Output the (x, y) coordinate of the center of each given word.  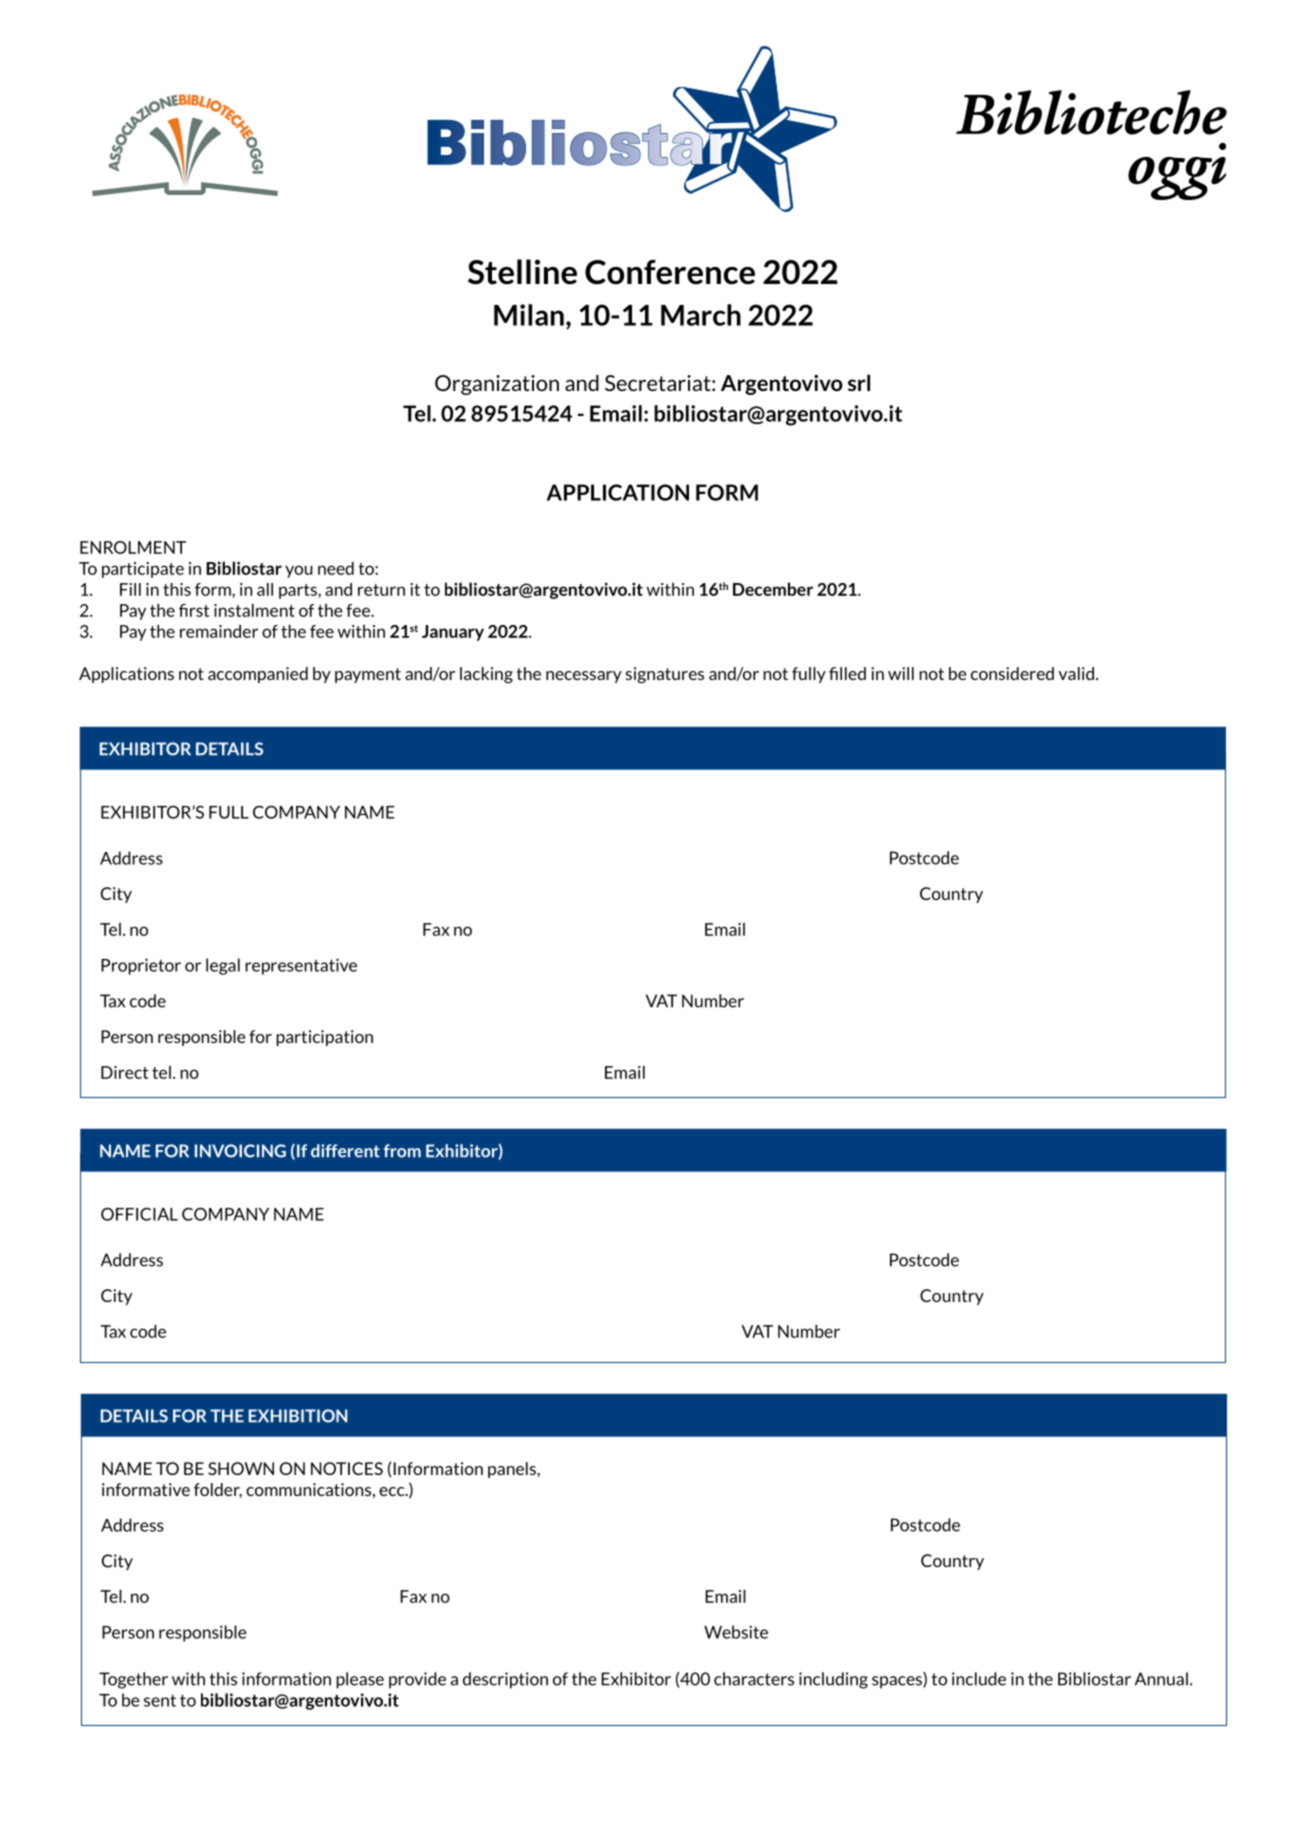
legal (223, 966)
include (979, 1679)
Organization (497, 385)
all (265, 589)
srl (859, 382)
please (360, 1680)
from (402, 1151)
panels (513, 1470)
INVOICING (240, 1151)
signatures (665, 675)
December (773, 589)
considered (1012, 673)
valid (1076, 673)
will (901, 673)
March (701, 315)
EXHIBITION (298, 1416)
